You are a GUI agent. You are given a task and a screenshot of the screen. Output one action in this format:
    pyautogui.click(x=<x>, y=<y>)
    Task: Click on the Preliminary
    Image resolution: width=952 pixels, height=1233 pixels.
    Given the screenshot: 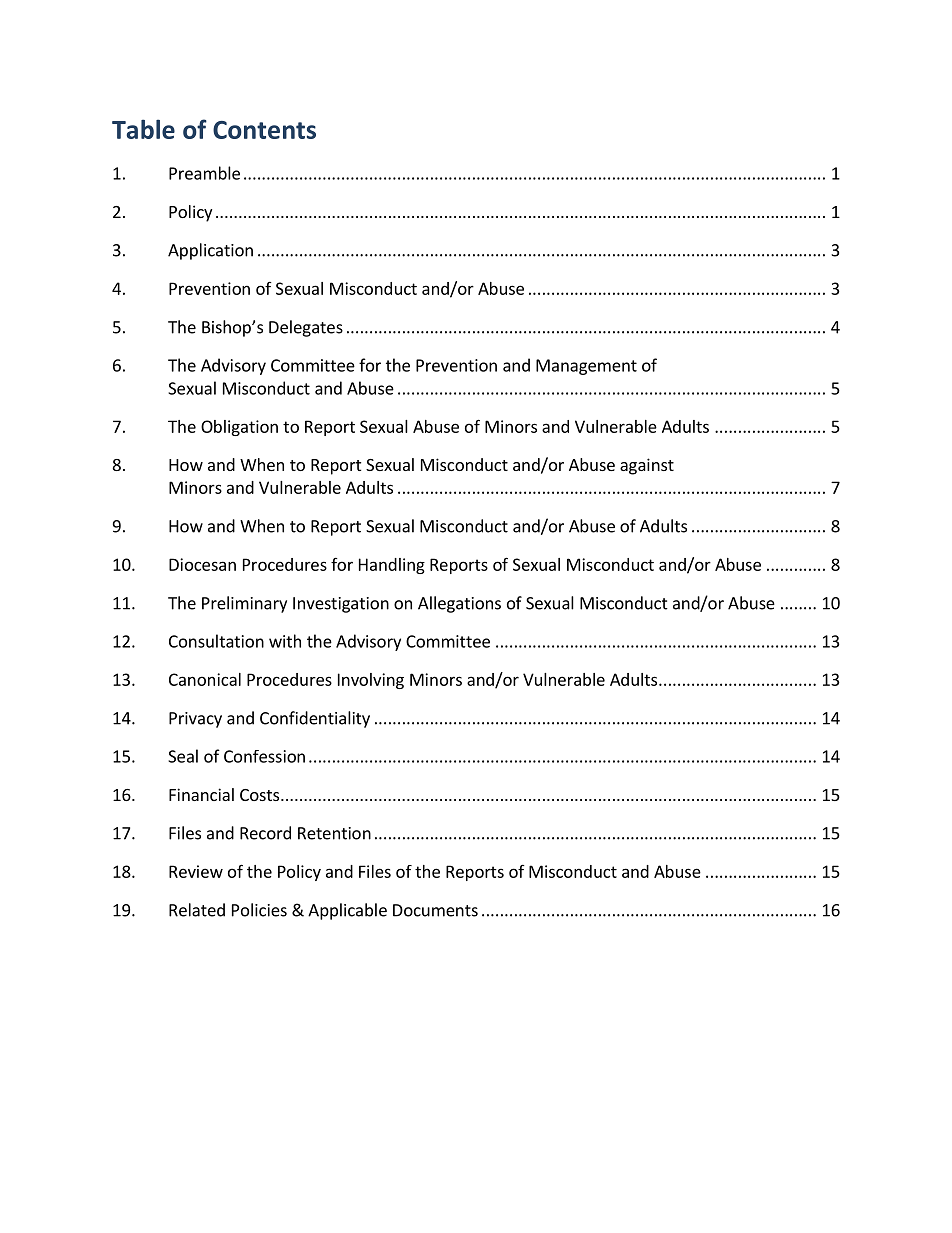 What is the action you would take?
    pyautogui.click(x=244, y=604)
